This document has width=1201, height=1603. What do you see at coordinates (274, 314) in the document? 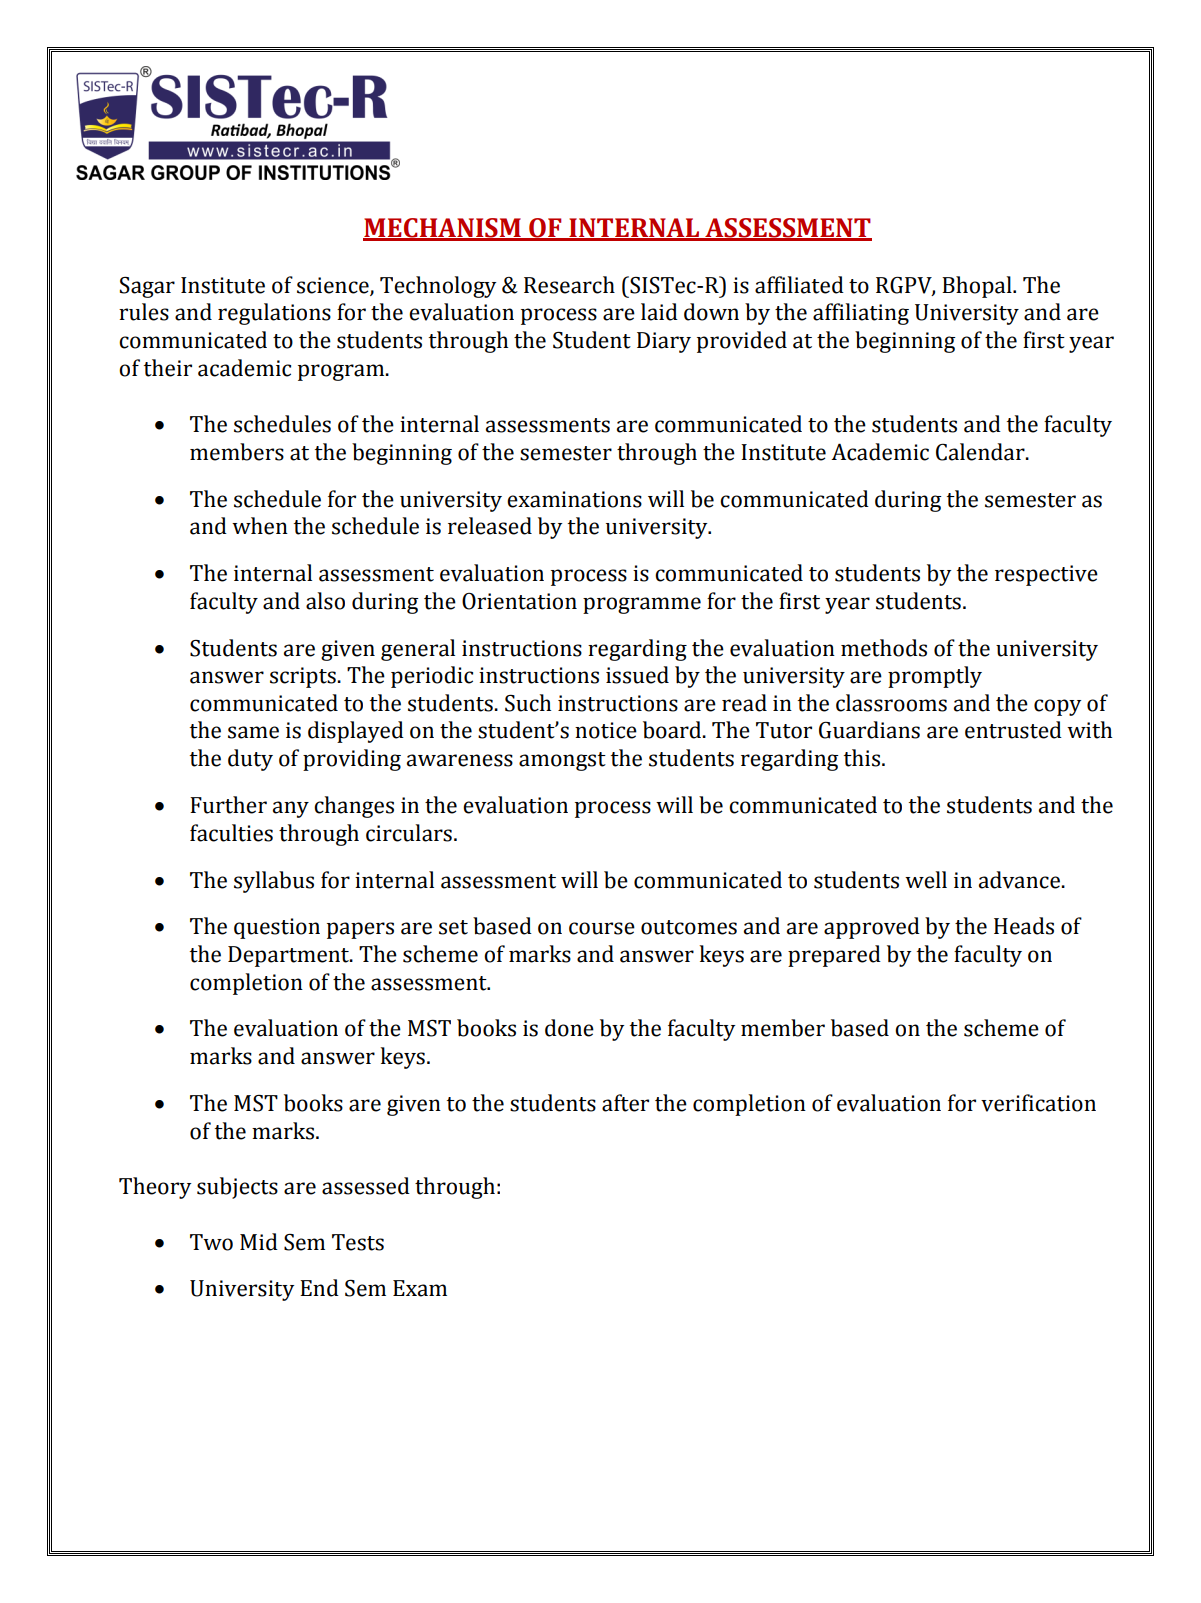
I see `regulations` at bounding box center [274, 314].
